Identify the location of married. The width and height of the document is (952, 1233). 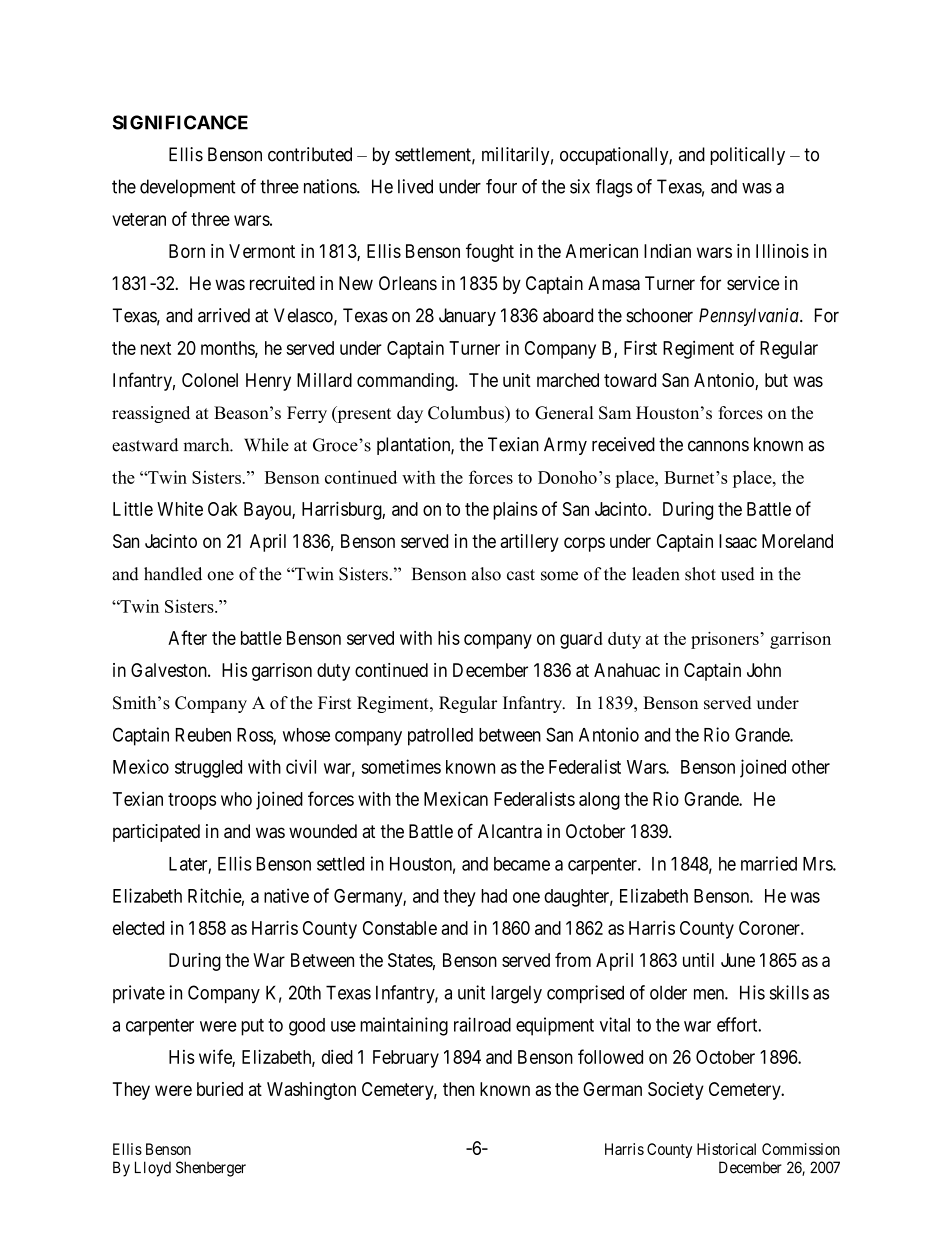
(769, 863).
